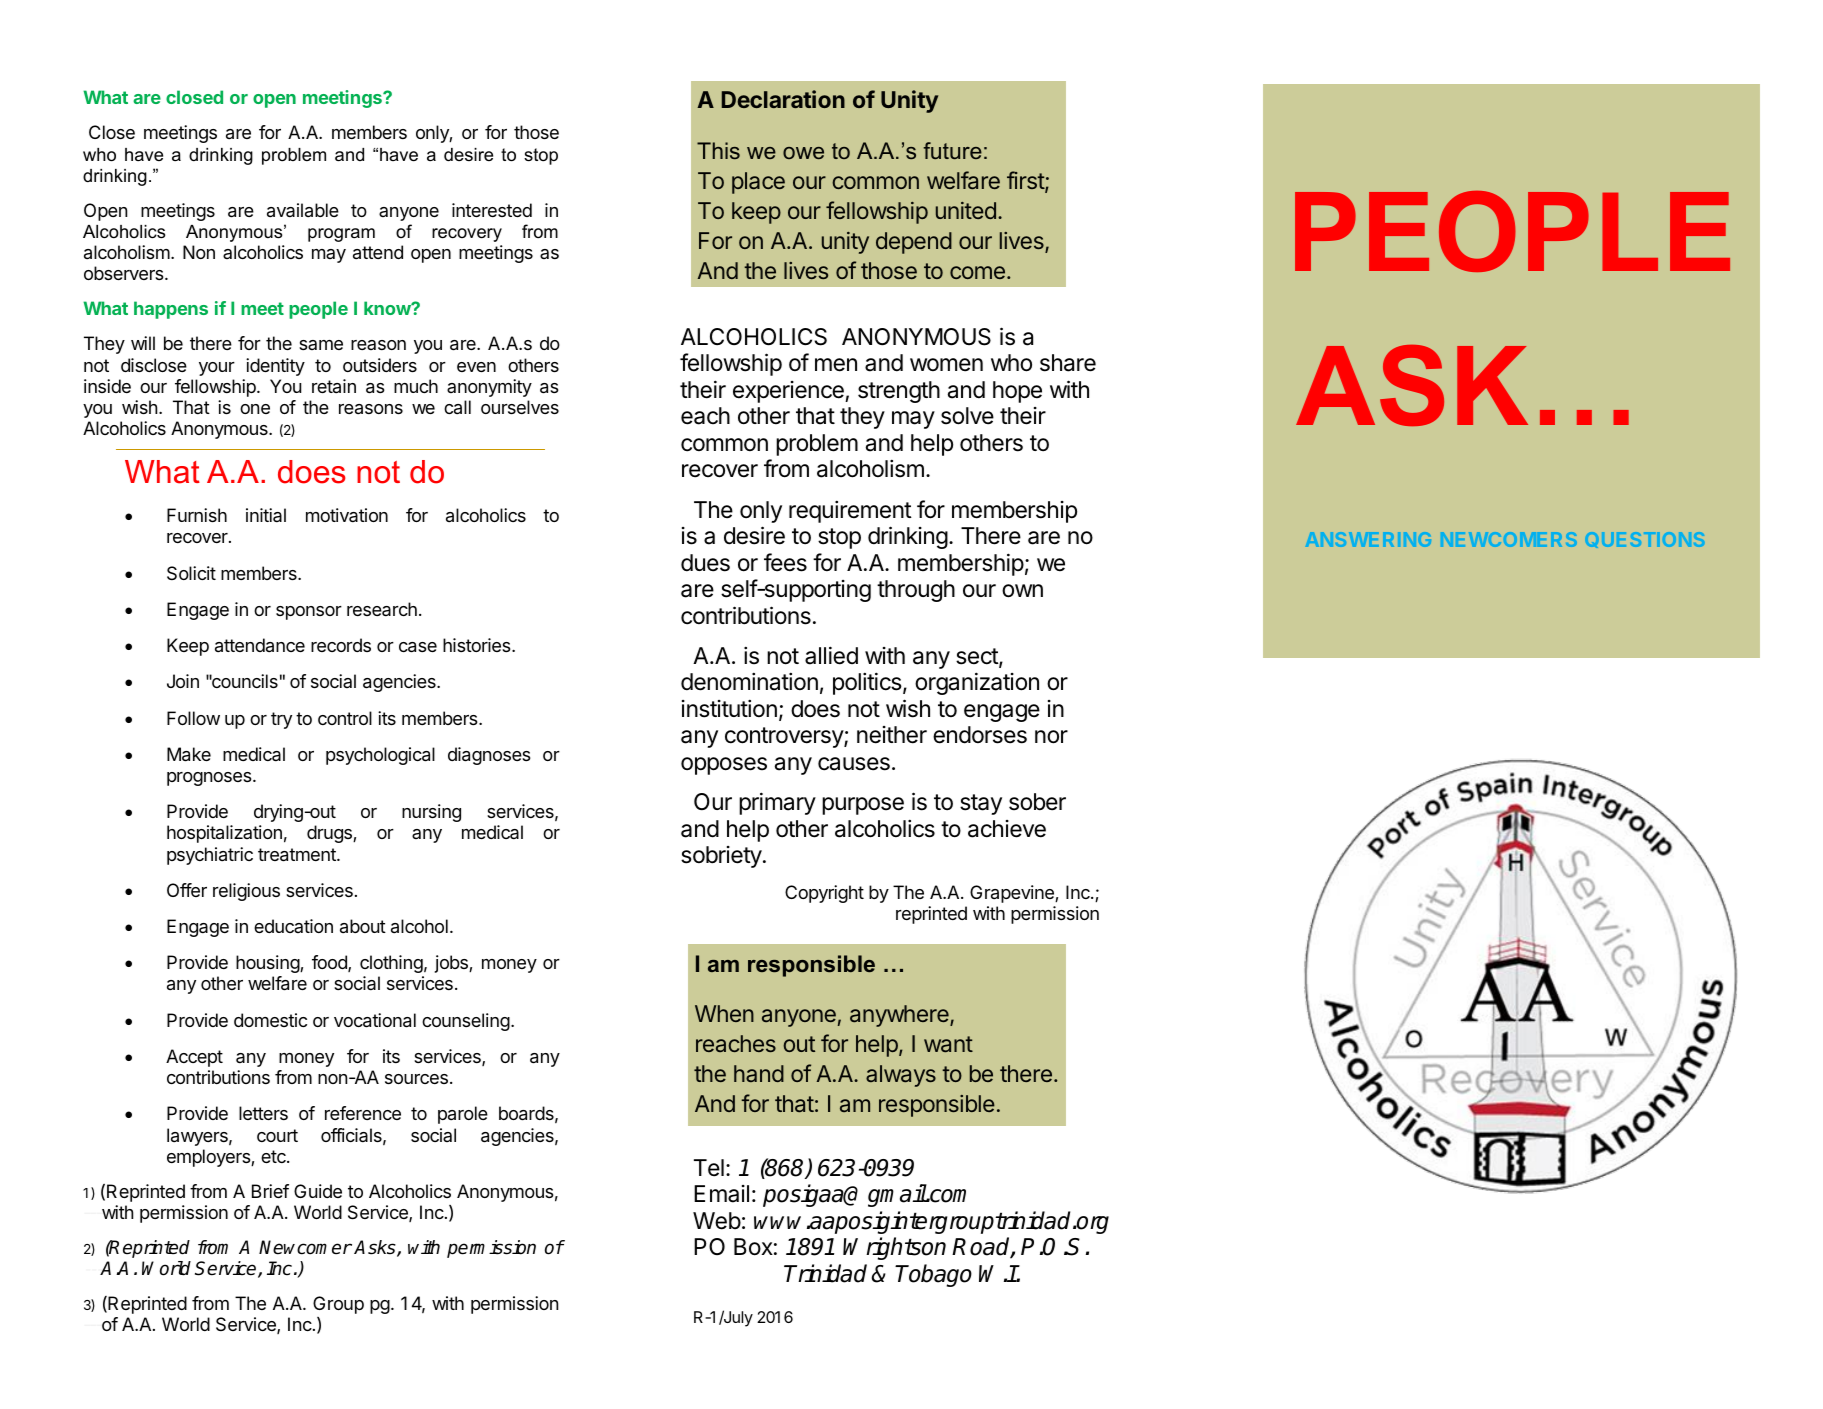  What do you see at coordinates (1026, 181) in the screenshot?
I see `first` at bounding box center [1026, 181].
